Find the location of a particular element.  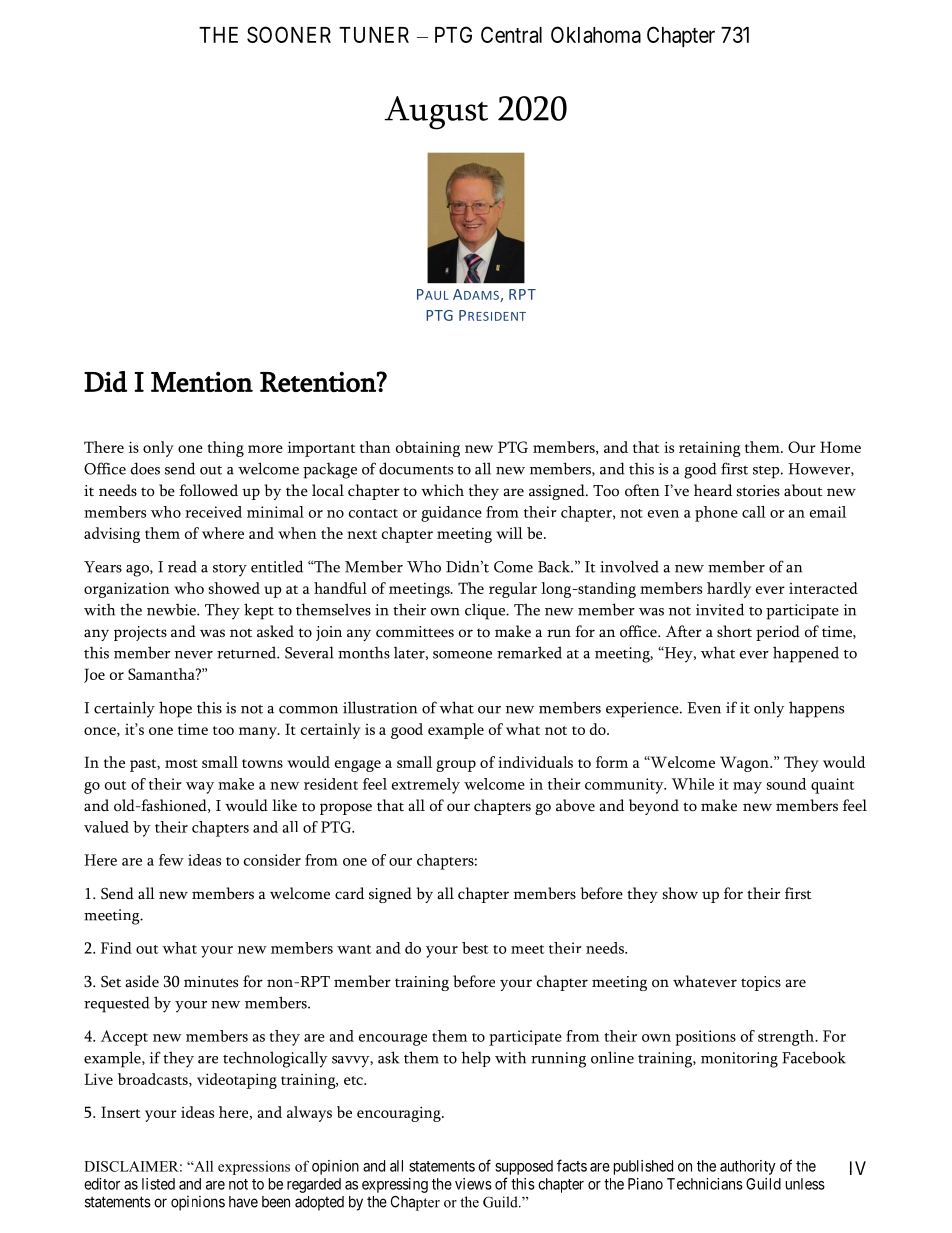

listed is located at coordinates (158, 1184).
